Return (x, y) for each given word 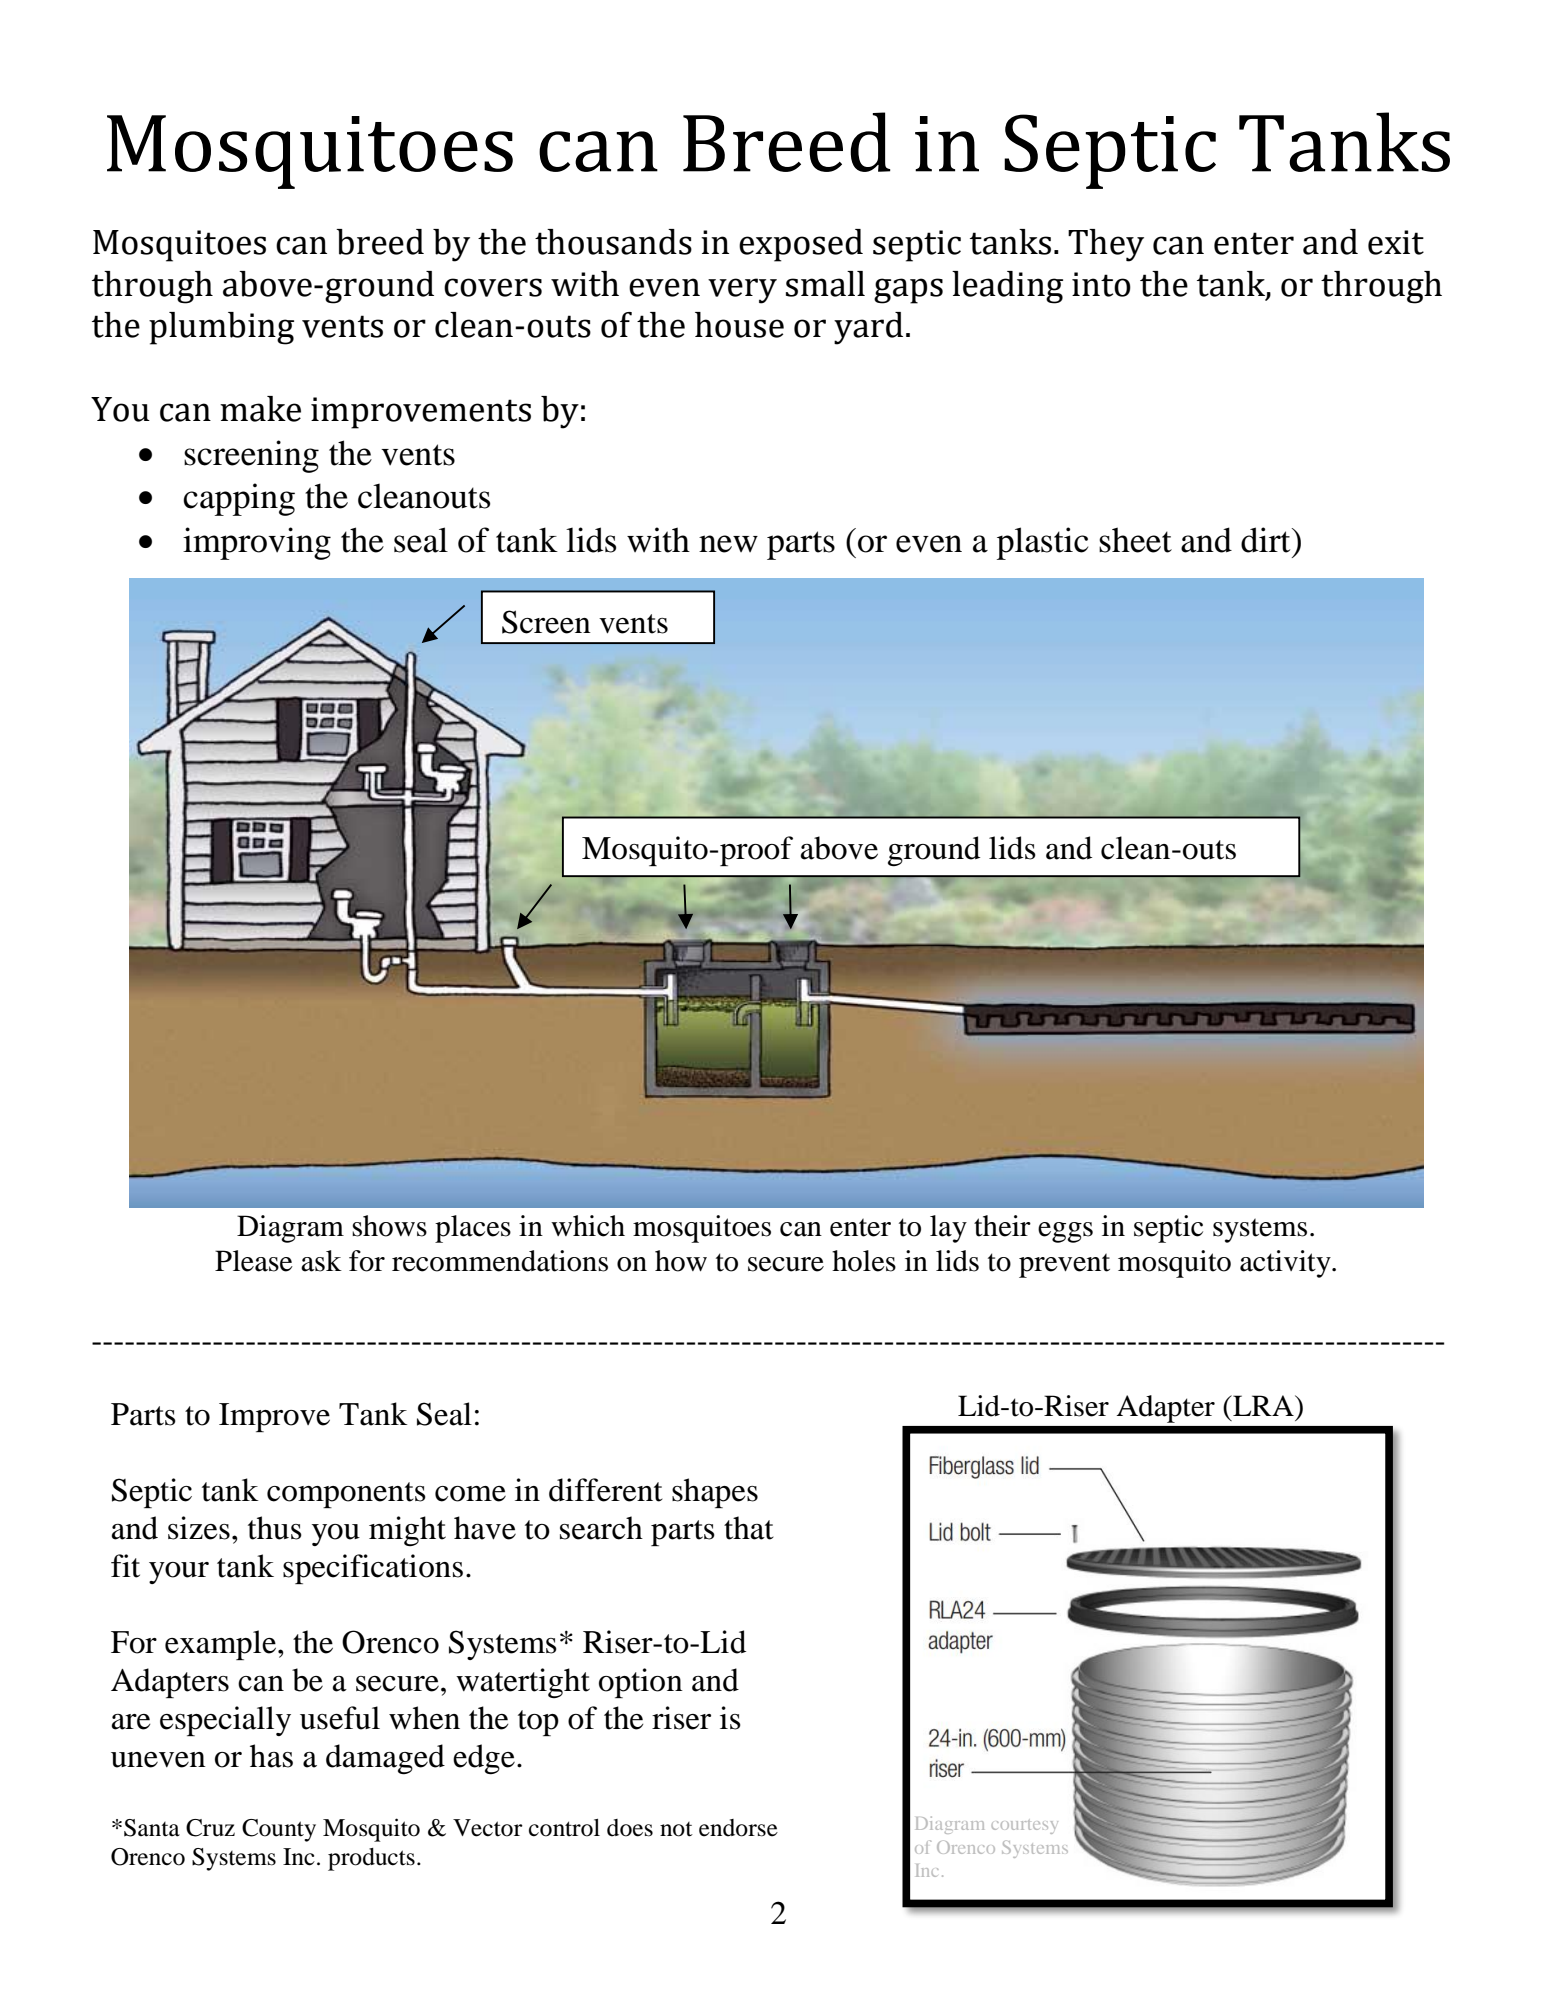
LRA (1263, 1405)
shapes (715, 1493)
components (346, 1495)
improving (257, 543)
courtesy (1024, 1827)
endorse (738, 1828)
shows (389, 1226)
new (728, 544)
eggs (1065, 1232)
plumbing (221, 328)
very (742, 291)
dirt (1267, 540)
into (1101, 284)
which (588, 1226)
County (279, 1830)
